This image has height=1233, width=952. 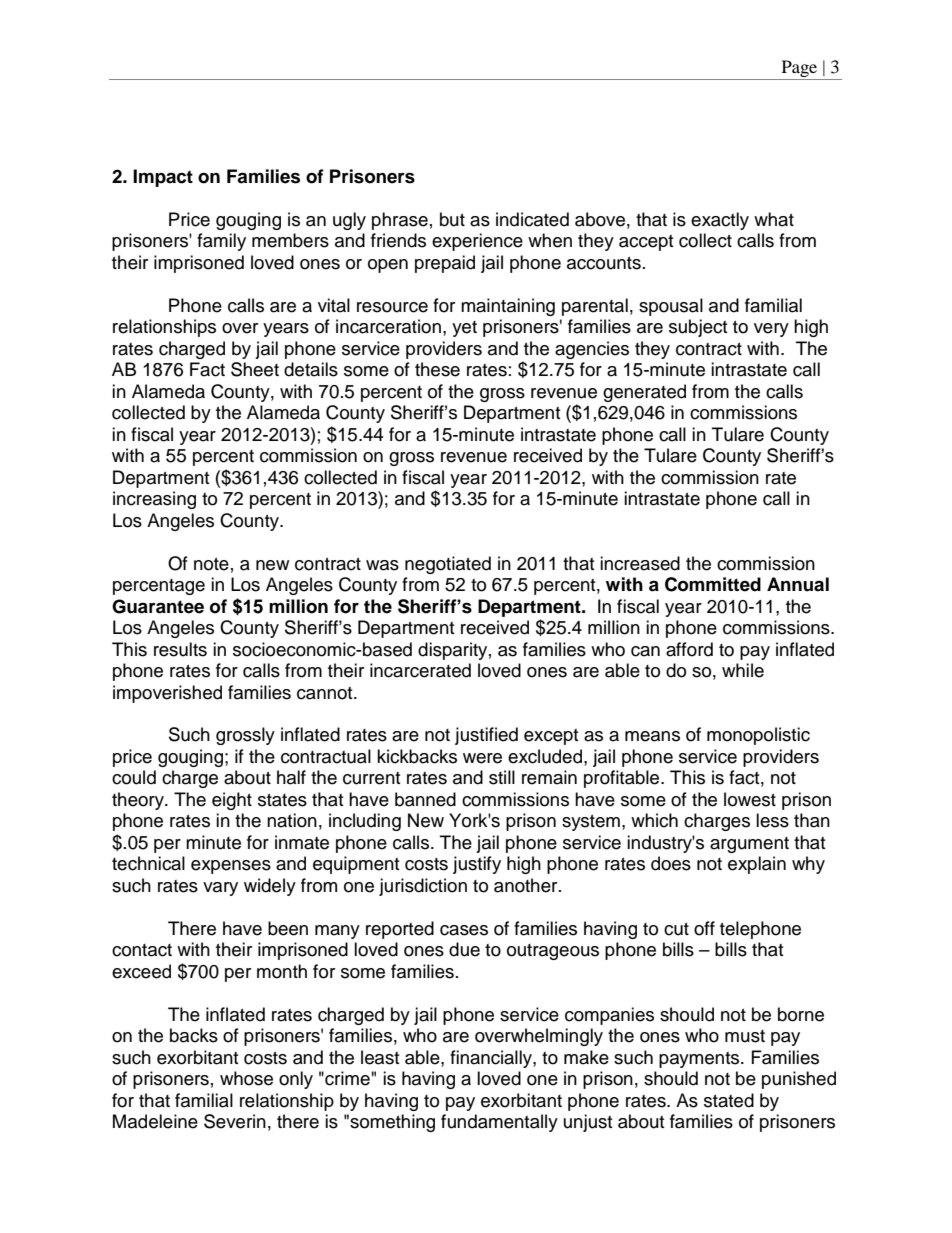 I want to click on Impact, so click(x=163, y=178).
